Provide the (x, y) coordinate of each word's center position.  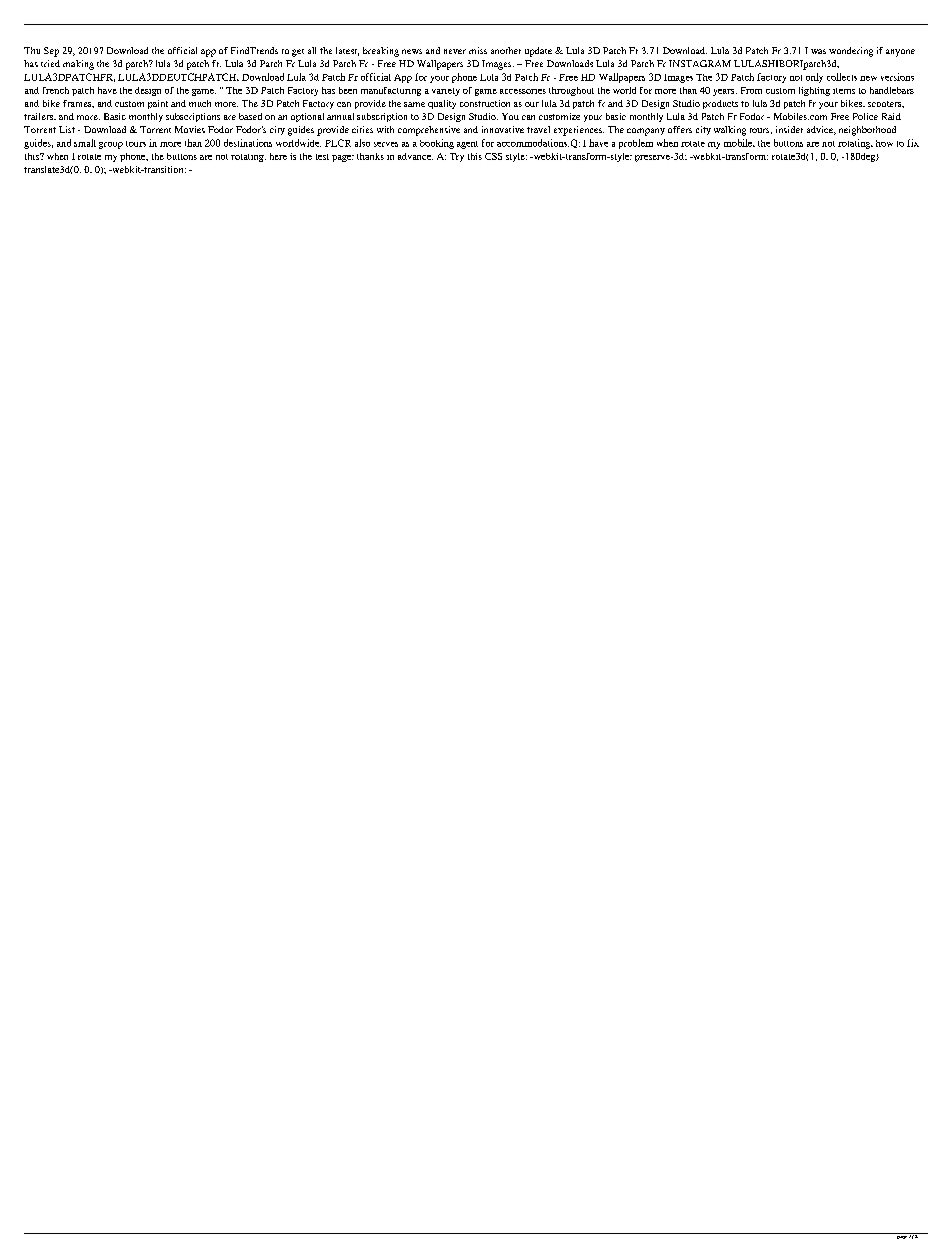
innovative (503, 129)
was (818, 51)
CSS (493, 156)
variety (446, 92)
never (455, 51)
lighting (814, 91)
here (278, 156)
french (56, 90)
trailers (40, 116)
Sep (51, 52)
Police (865, 116)
